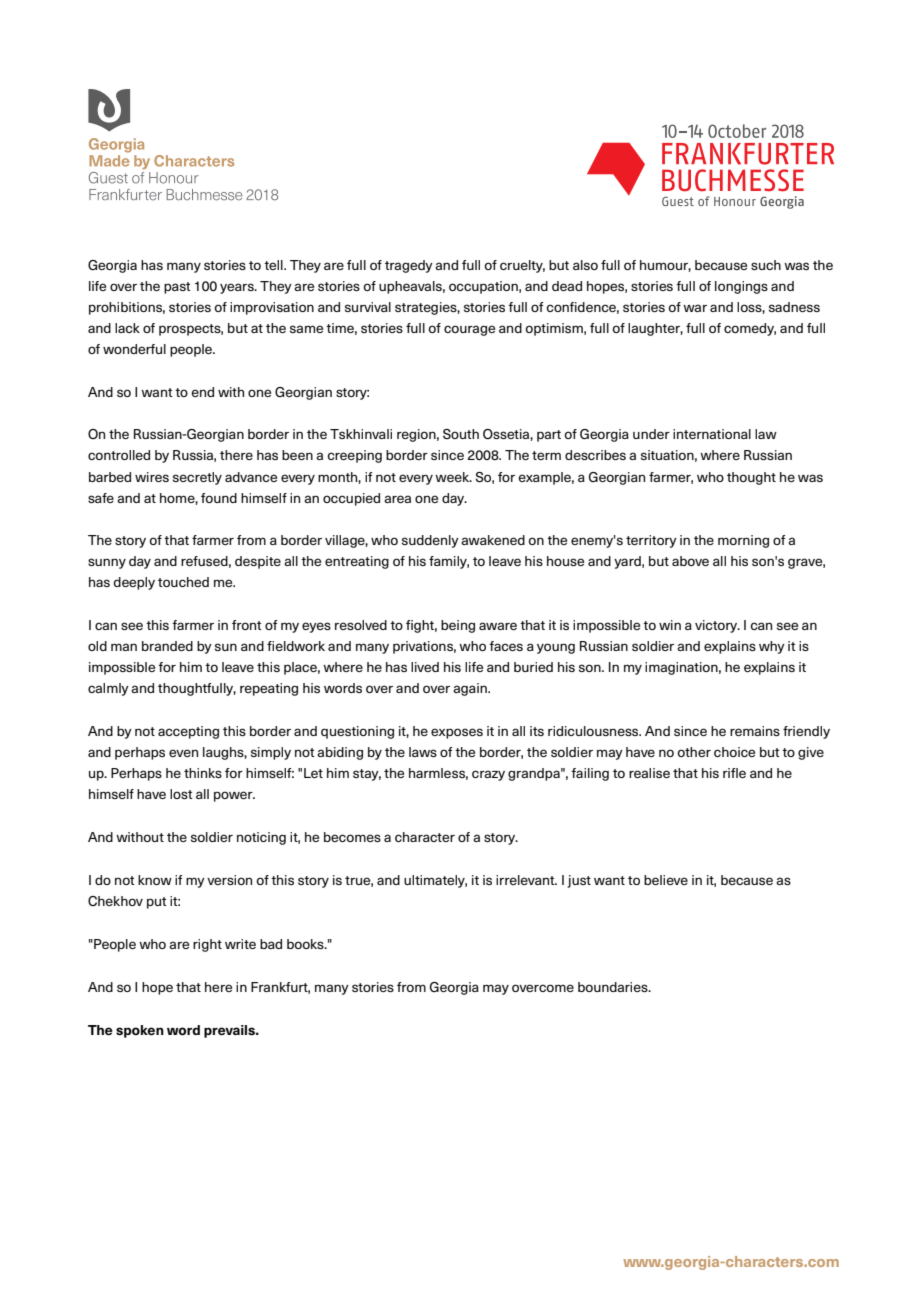  Describe the element at coordinates (666, 880) in the page. I see `believe` at that location.
